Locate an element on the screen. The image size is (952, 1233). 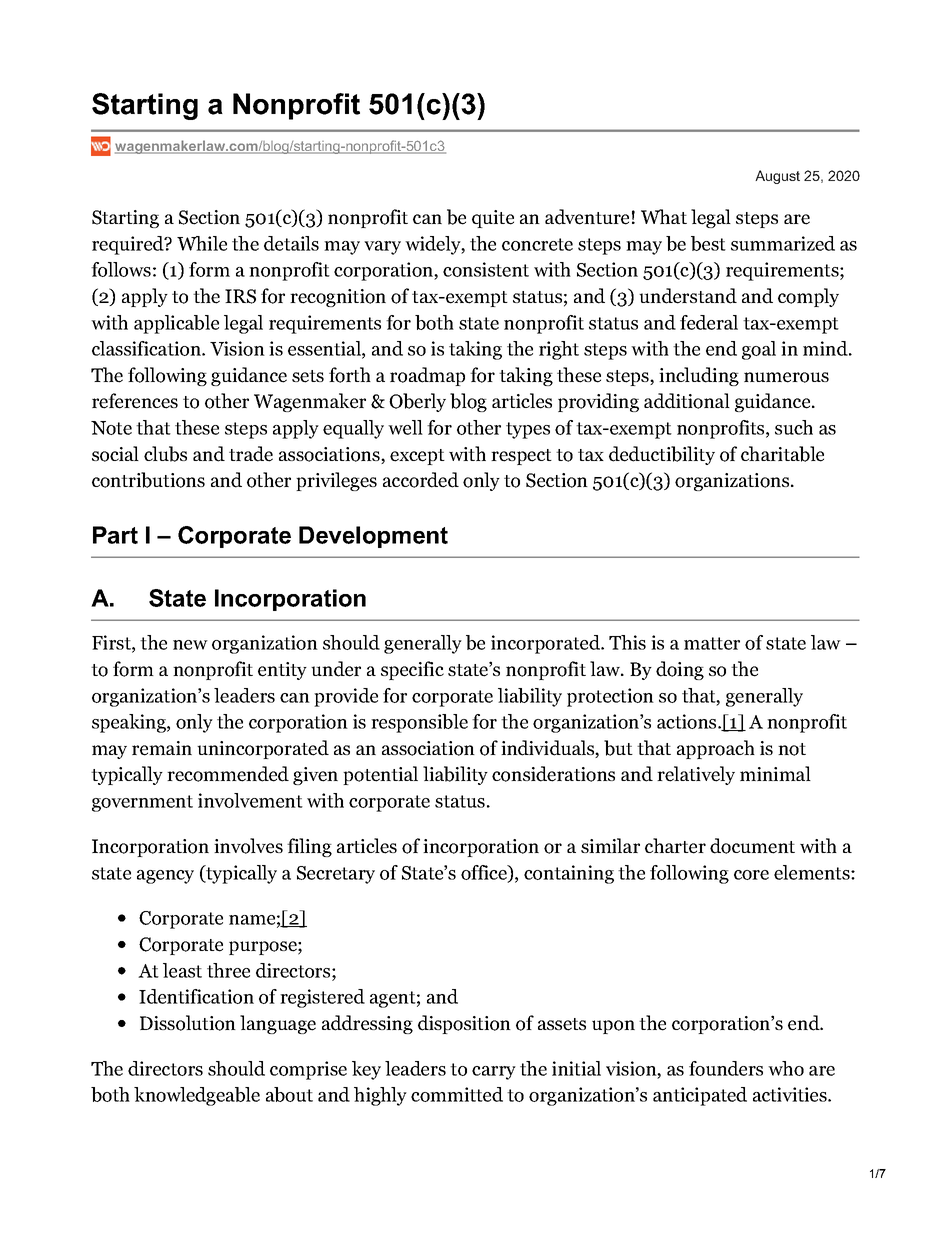
Development is located at coordinates (373, 537).
